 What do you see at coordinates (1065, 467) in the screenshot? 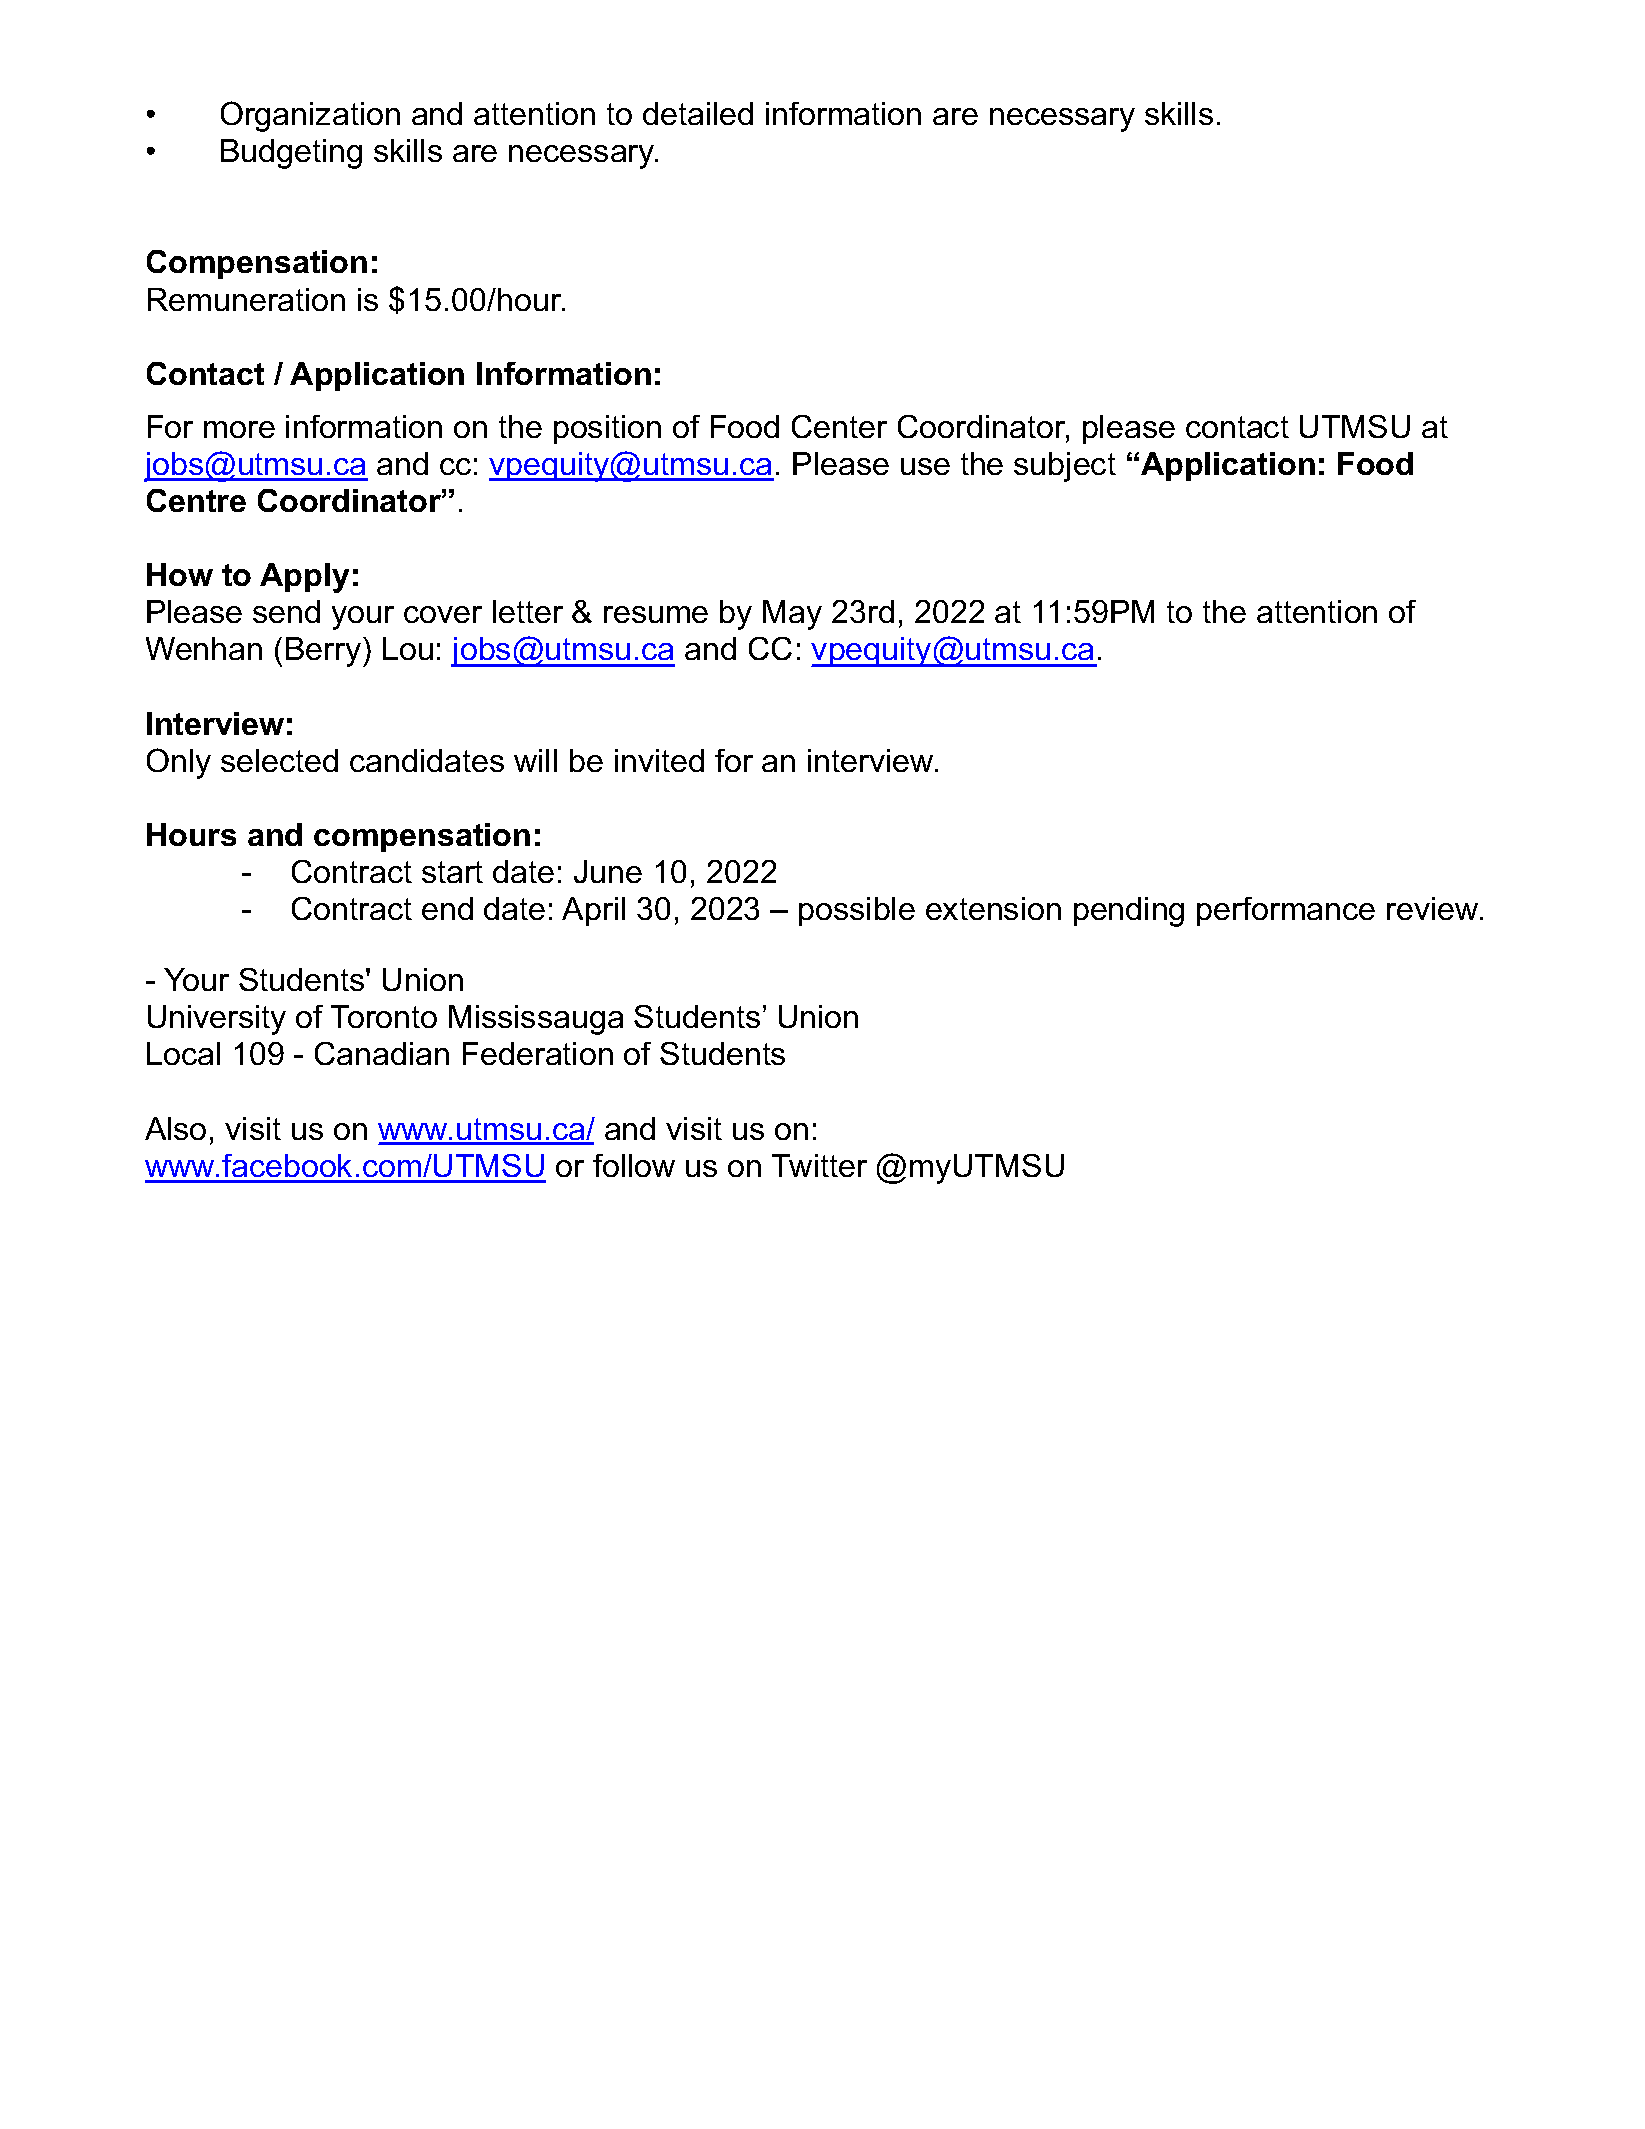
I see `subject` at bounding box center [1065, 467].
